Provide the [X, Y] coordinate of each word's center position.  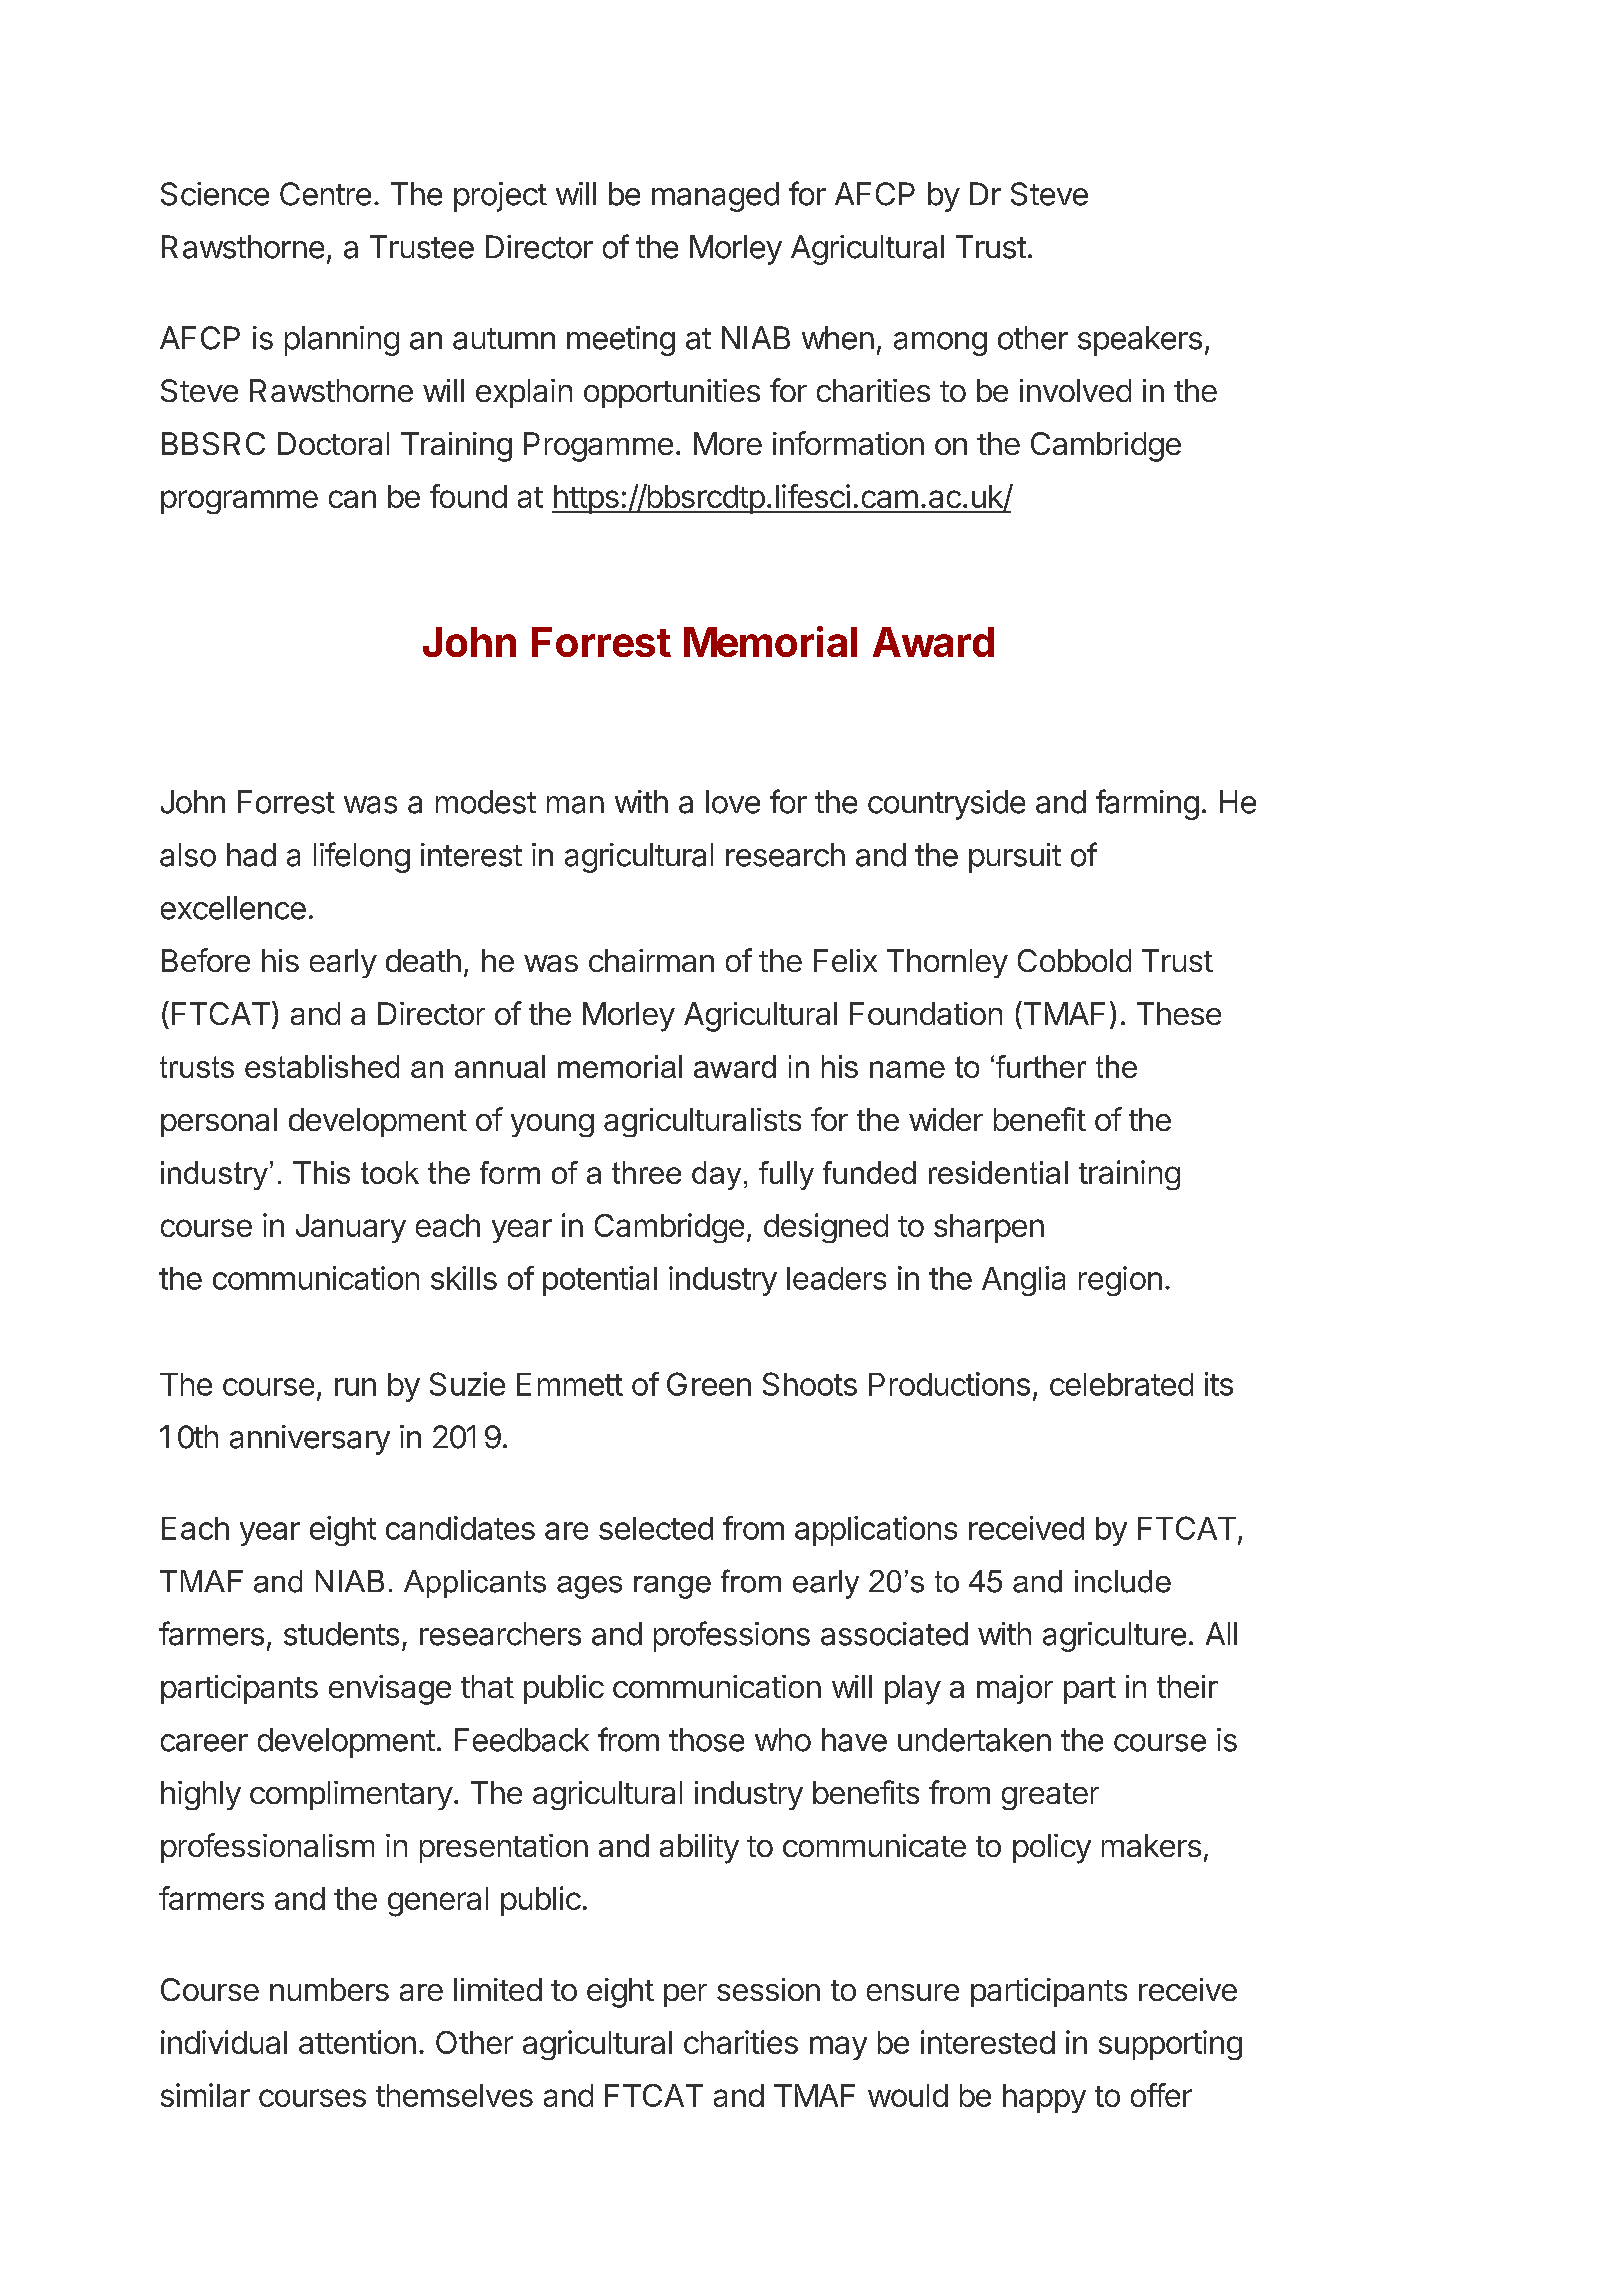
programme [239, 502]
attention [357, 2042]
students [341, 1634]
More [728, 443]
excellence [233, 908]
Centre [325, 194]
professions [732, 1636]
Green [709, 1384]
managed [715, 197]
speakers [1140, 341]
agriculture [1114, 1637]
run [355, 1387]
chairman [651, 960]
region [1120, 1281]
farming [1147, 804]
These [1179, 1013]
